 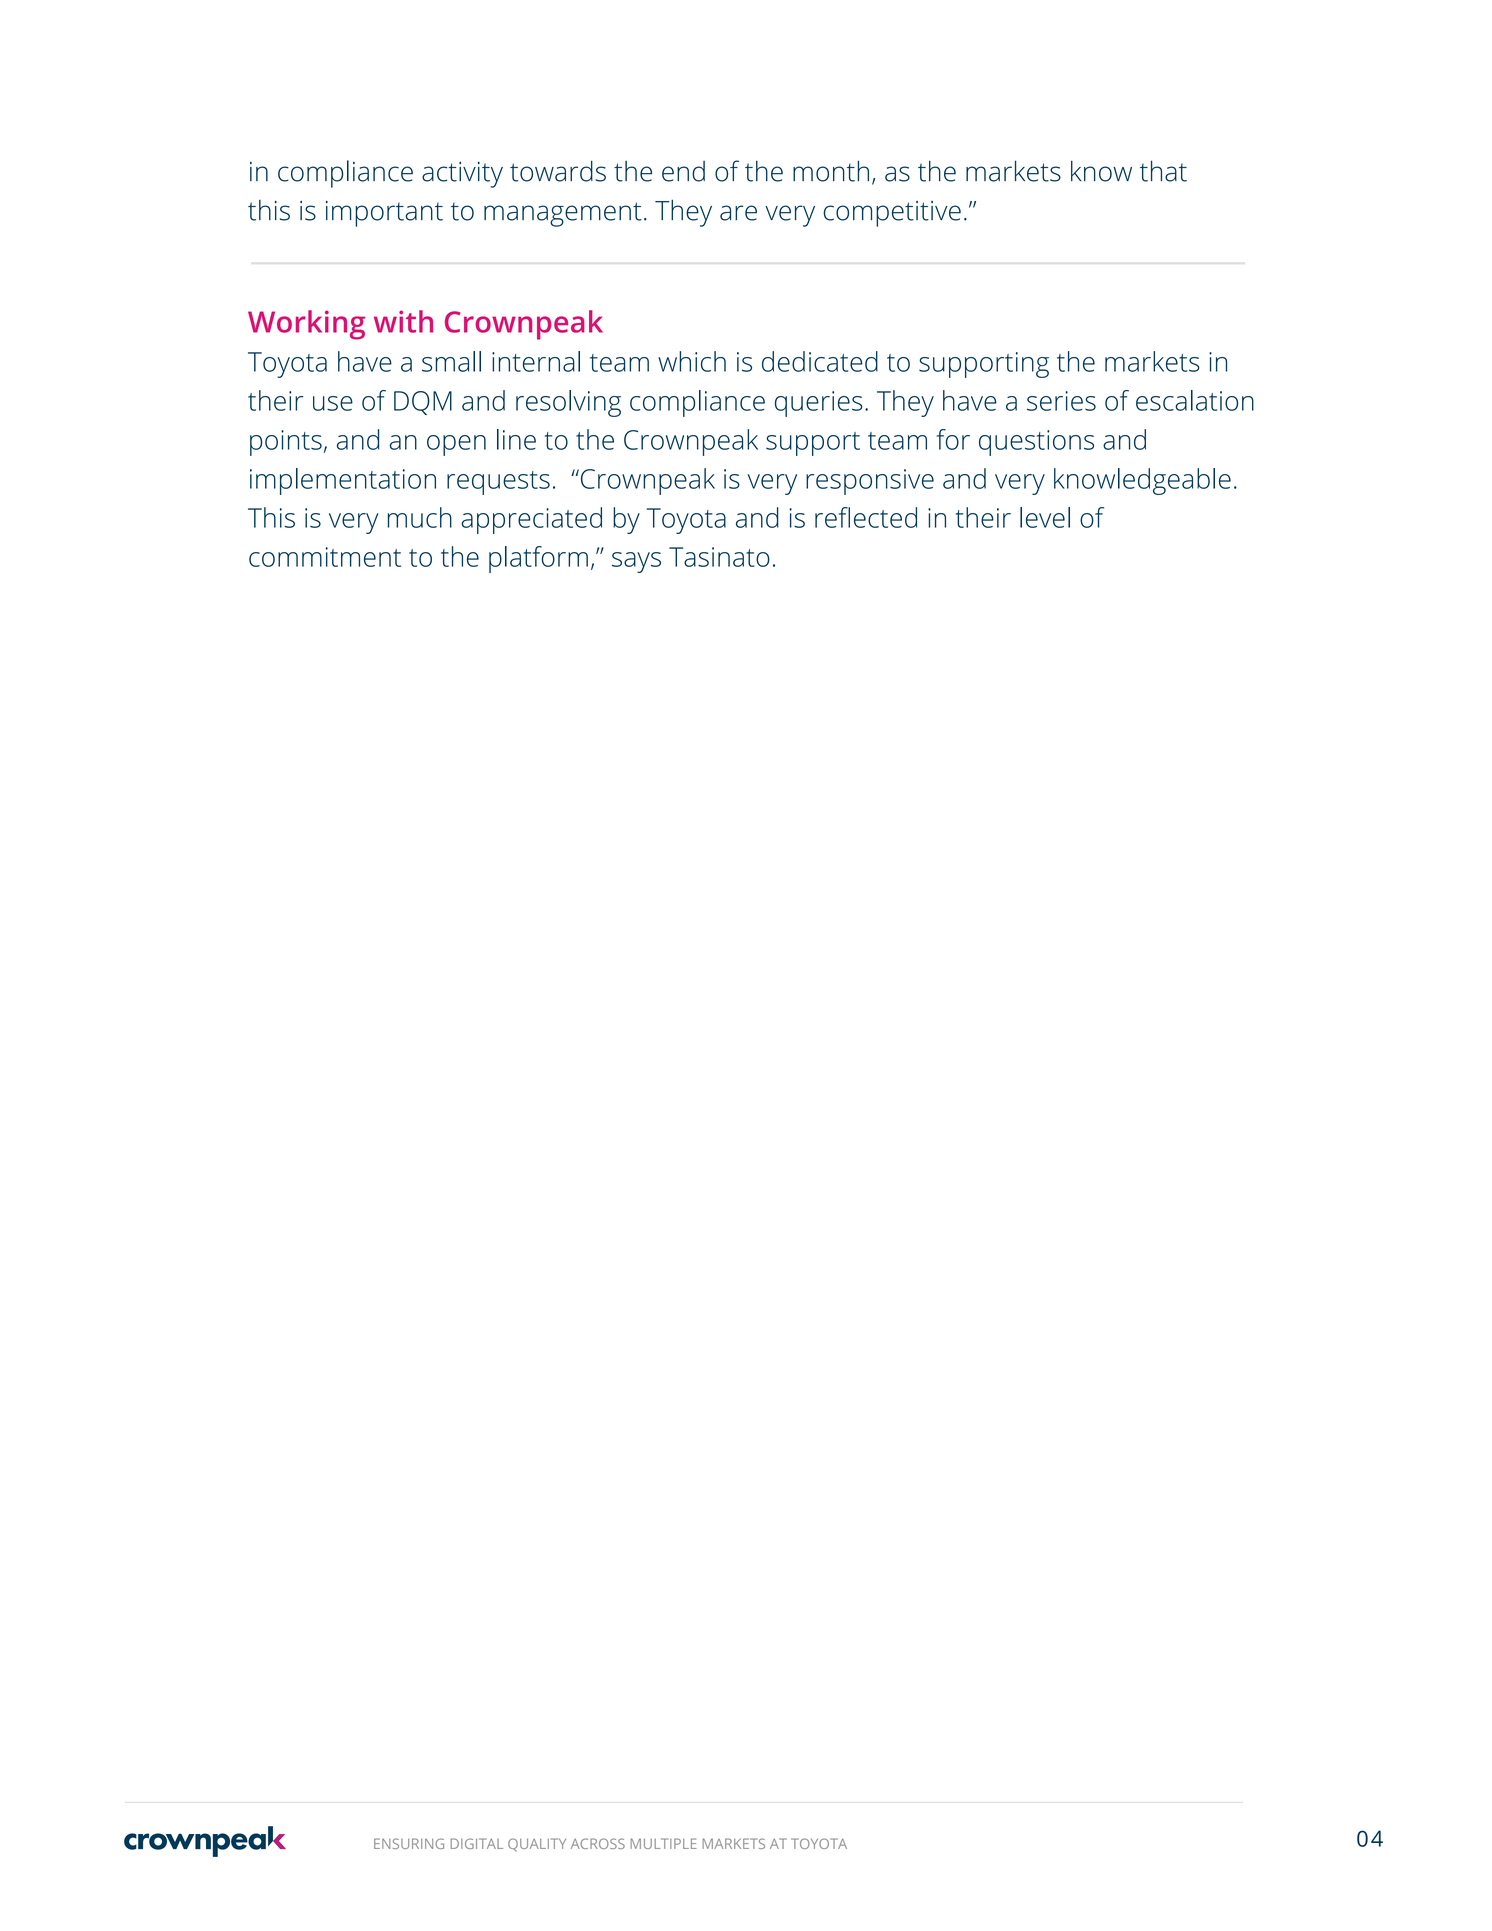 I want to click on MULTIPLE, so click(x=663, y=1843).
